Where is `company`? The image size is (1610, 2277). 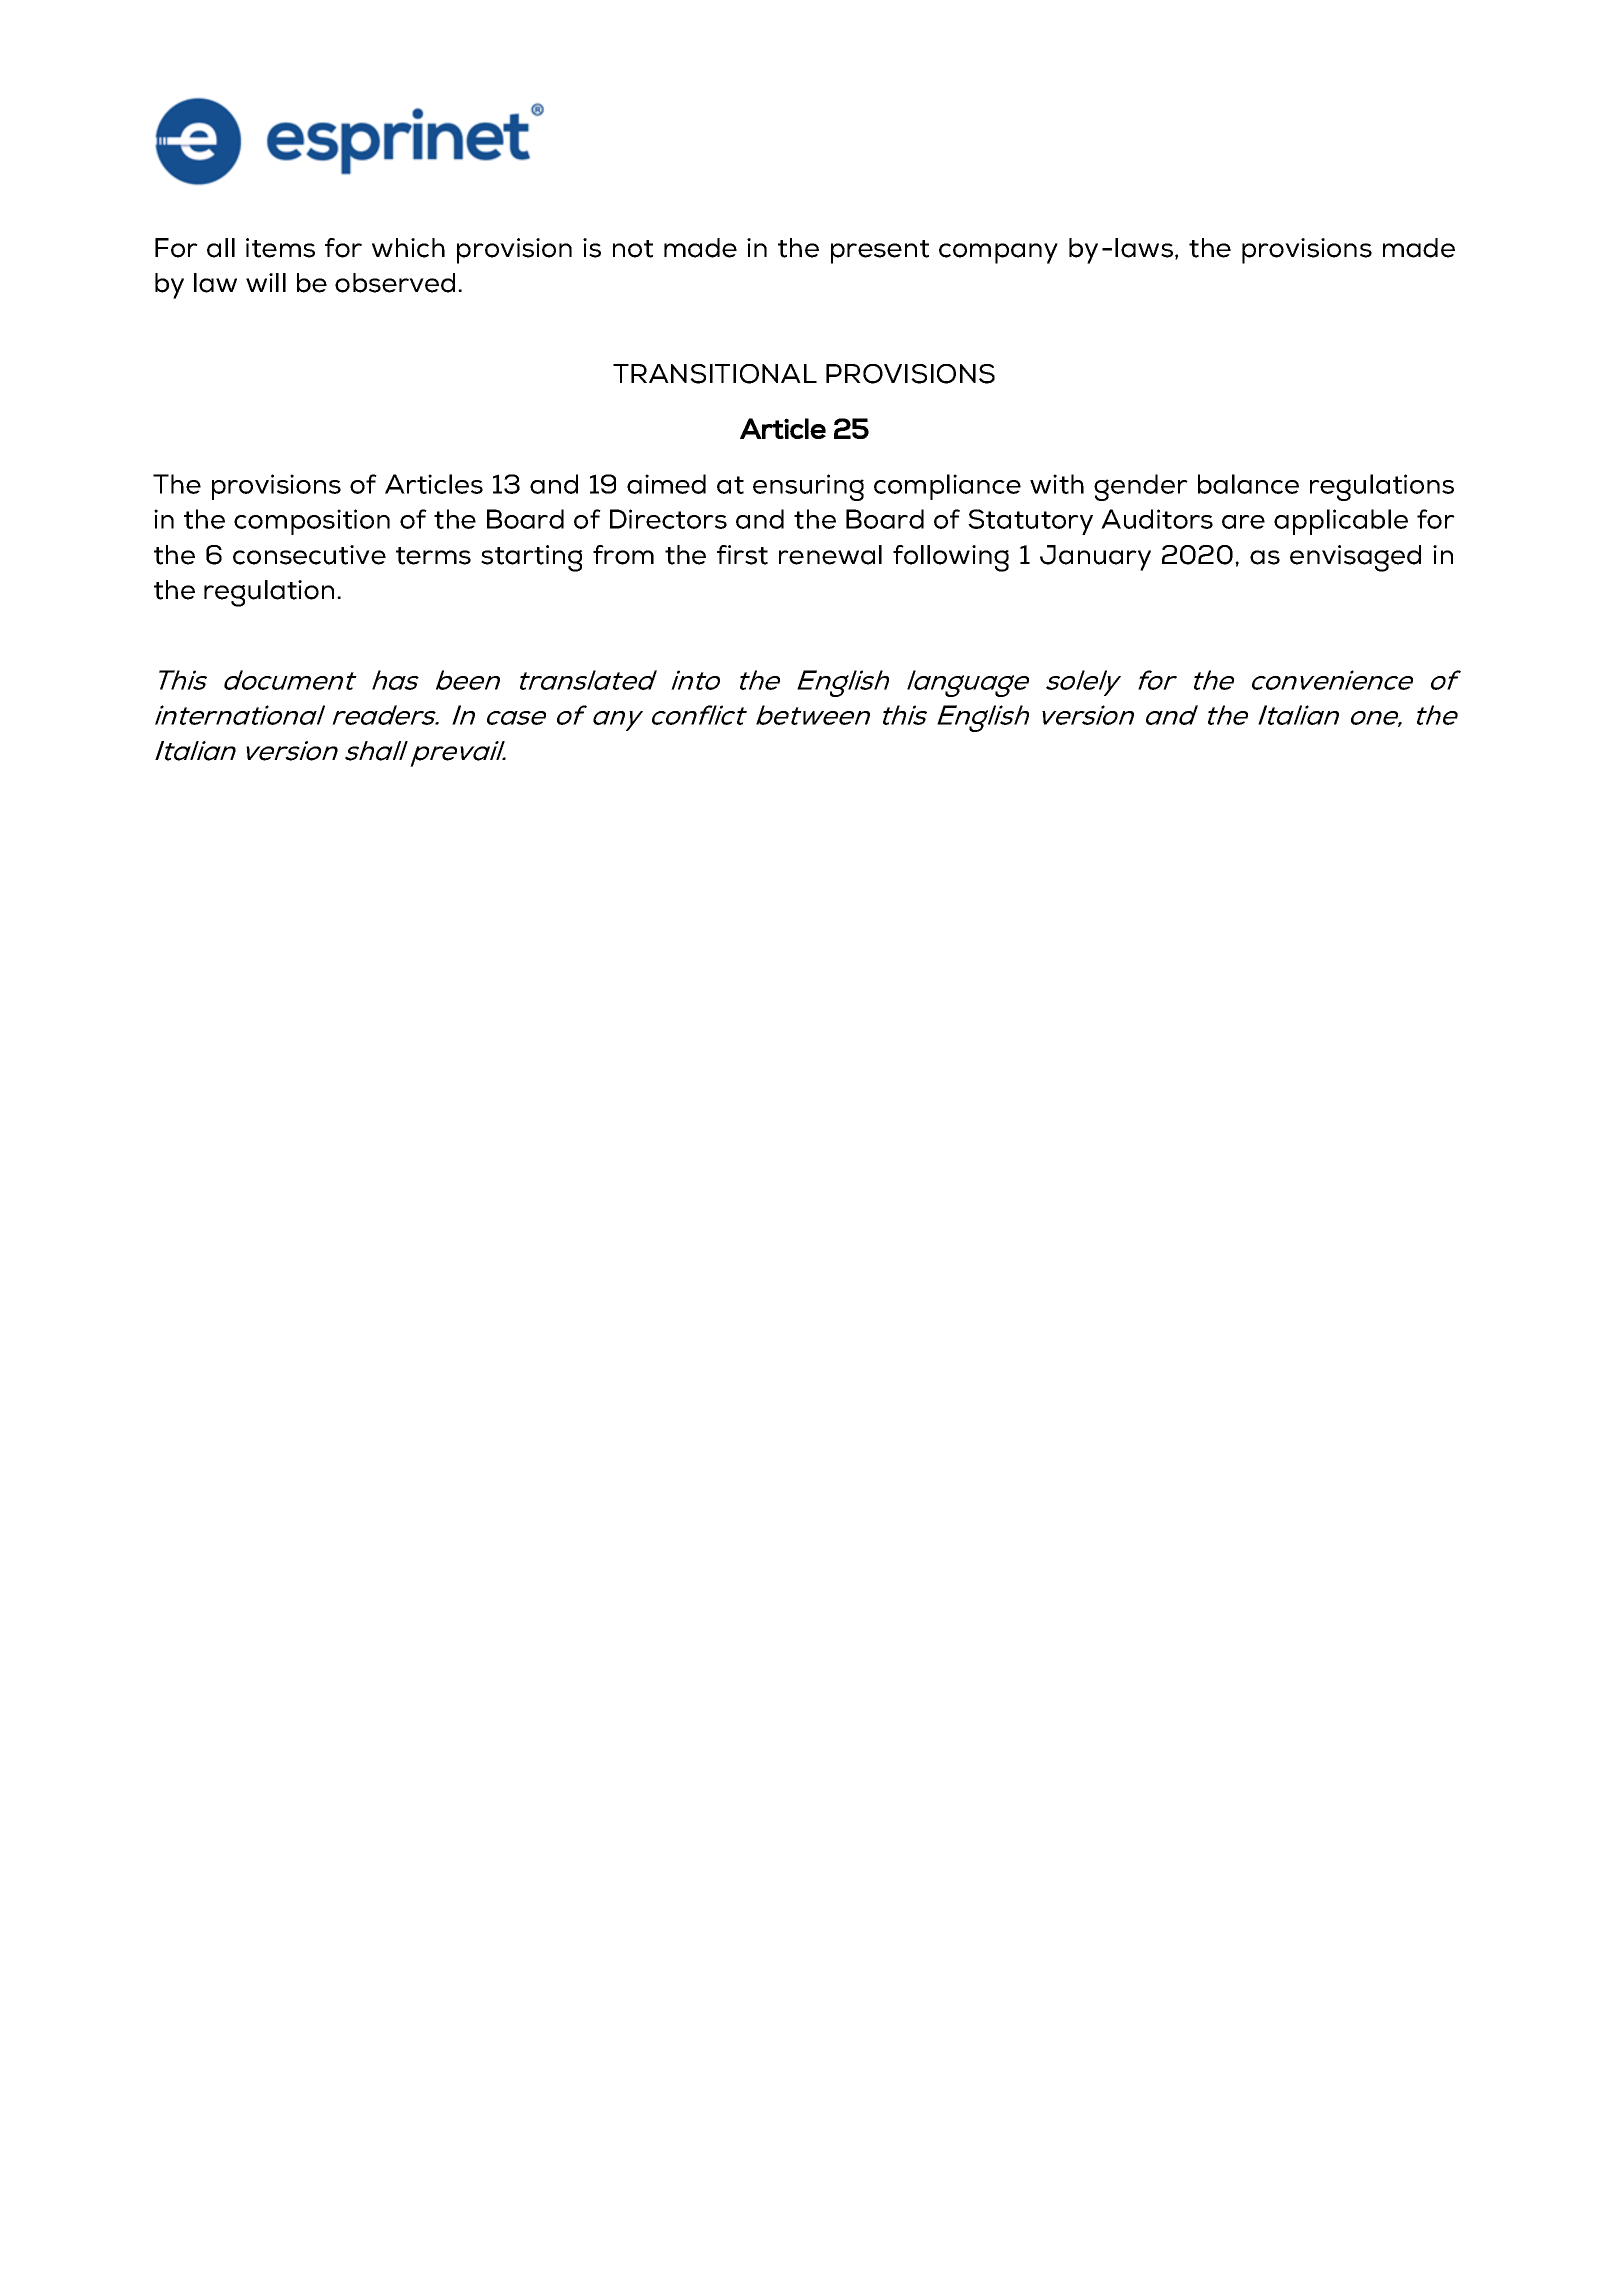
company is located at coordinates (998, 253).
